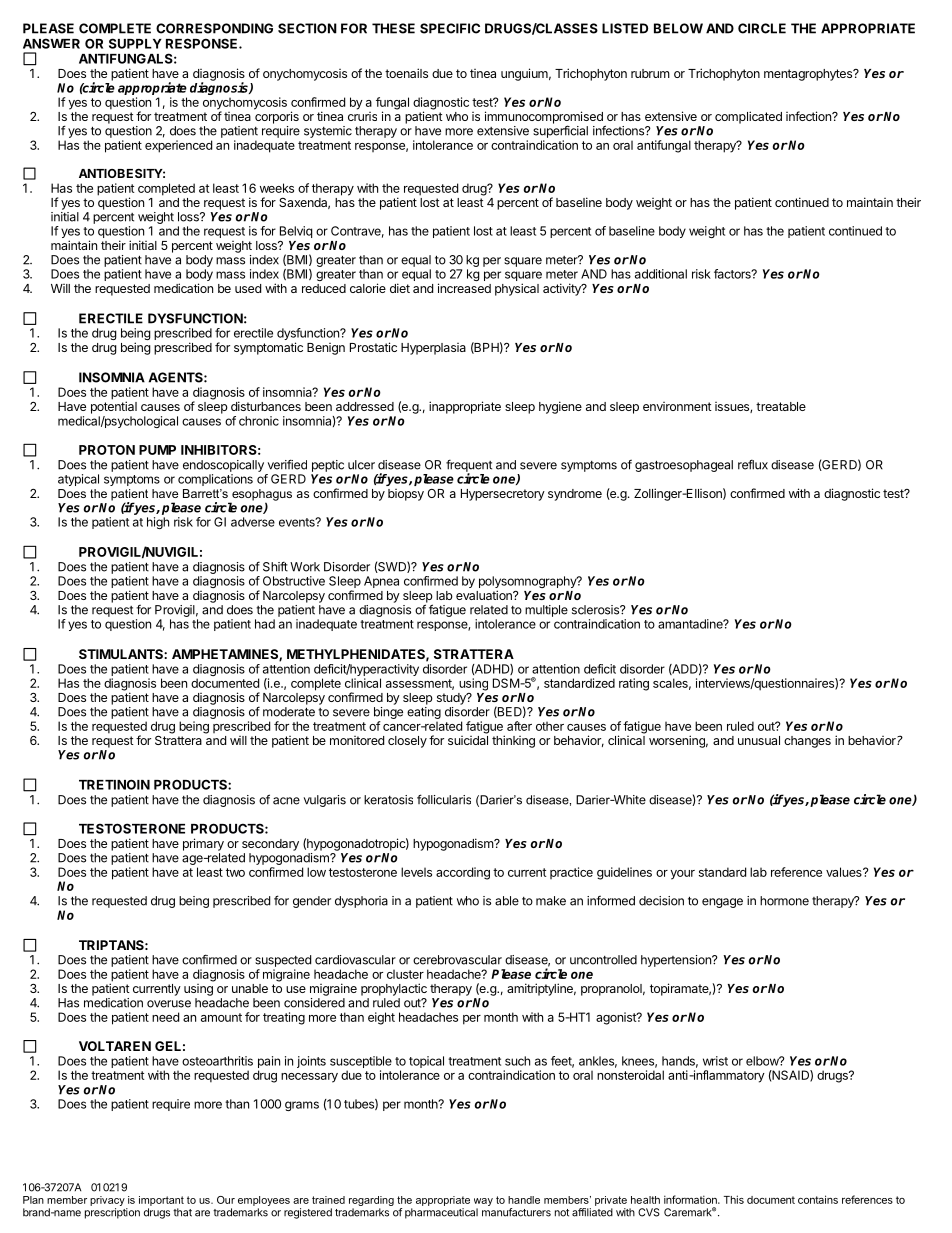  I want to click on reflux, so click(753, 464).
